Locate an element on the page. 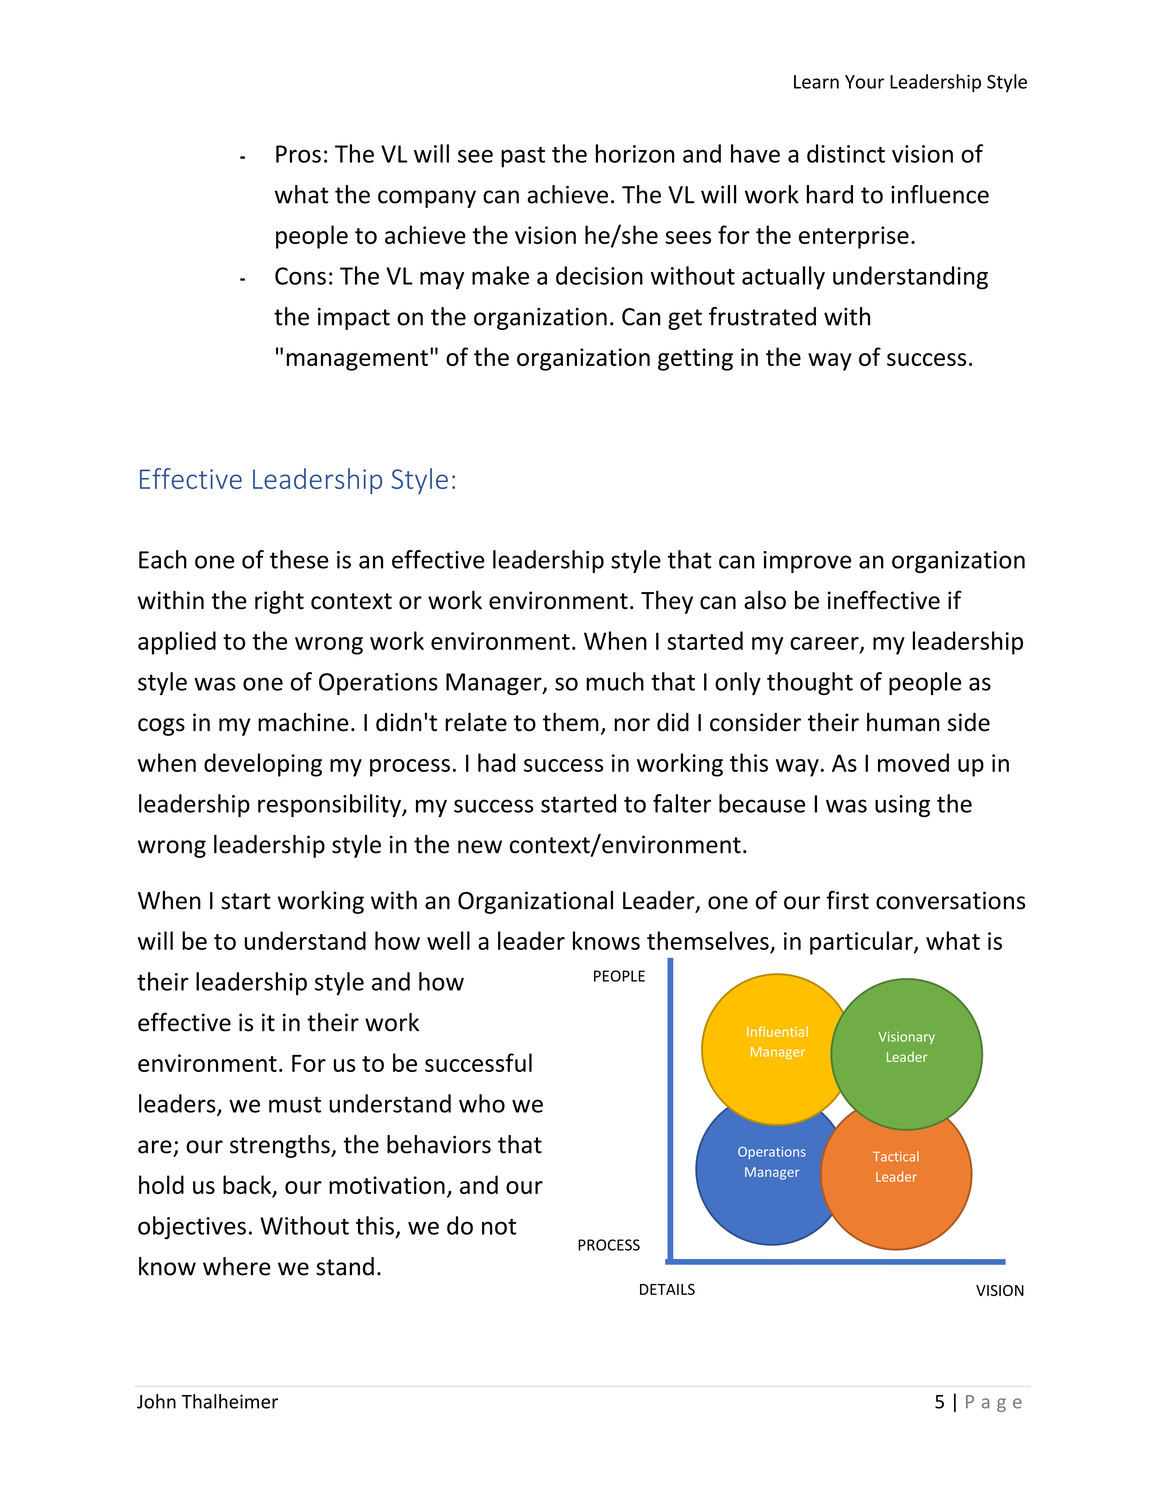  particular is located at coordinates (862, 943).
